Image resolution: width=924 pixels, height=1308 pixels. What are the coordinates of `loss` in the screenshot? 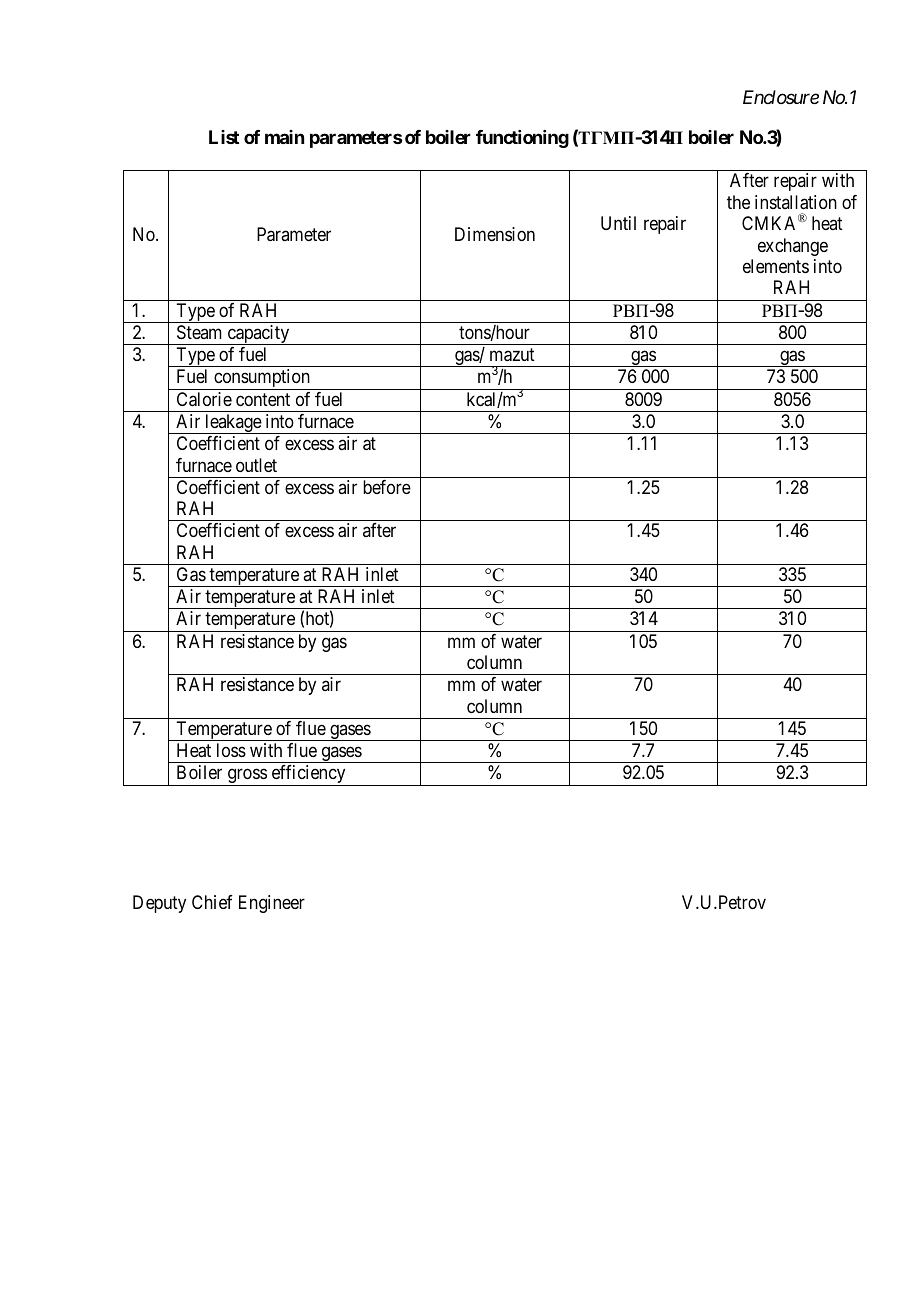 It's located at (231, 750).
